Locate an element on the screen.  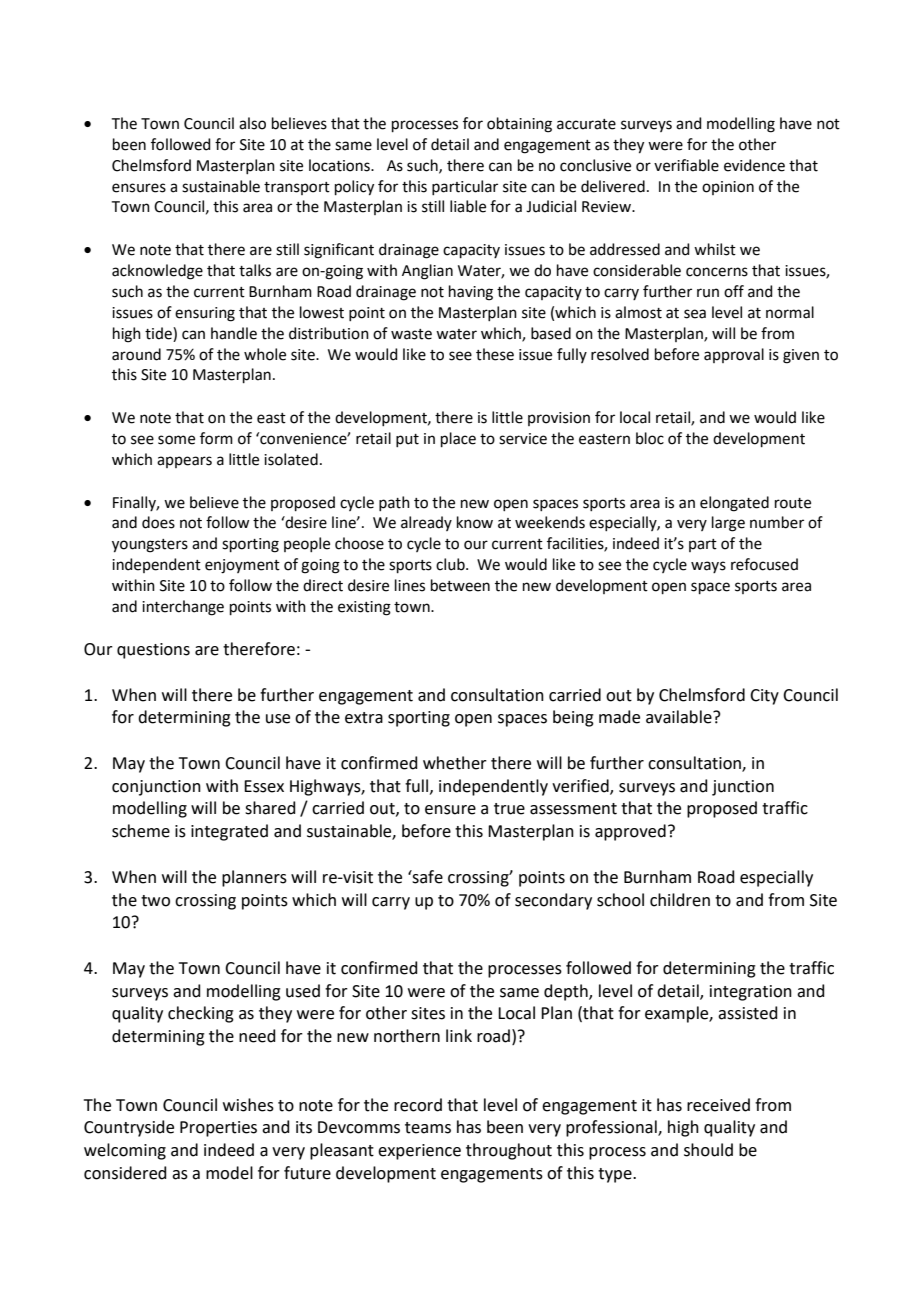
also is located at coordinates (252, 123).
